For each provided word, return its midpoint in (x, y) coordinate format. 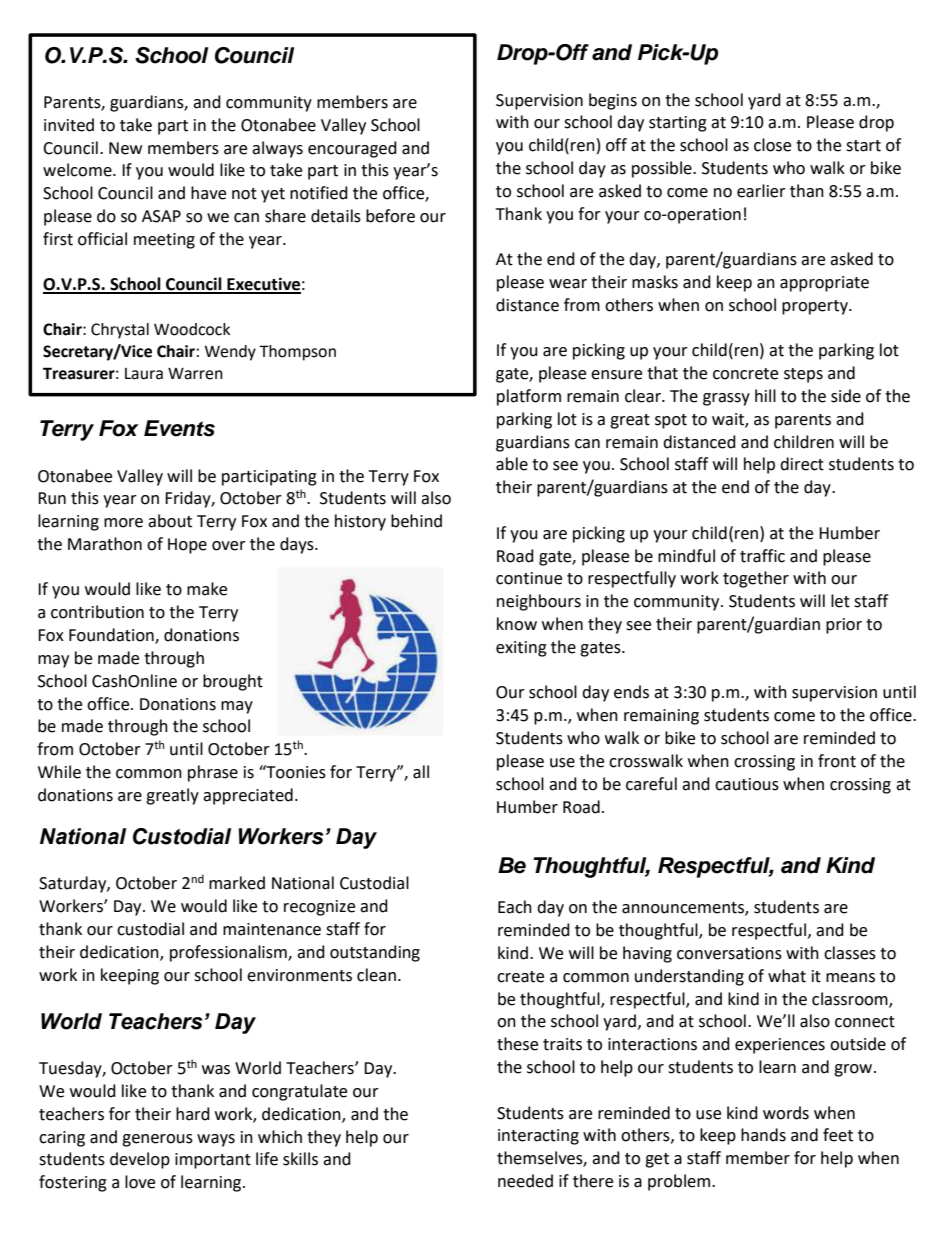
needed (525, 1181)
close (772, 145)
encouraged (352, 149)
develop (140, 1160)
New (125, 148)
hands (763, 1135)
